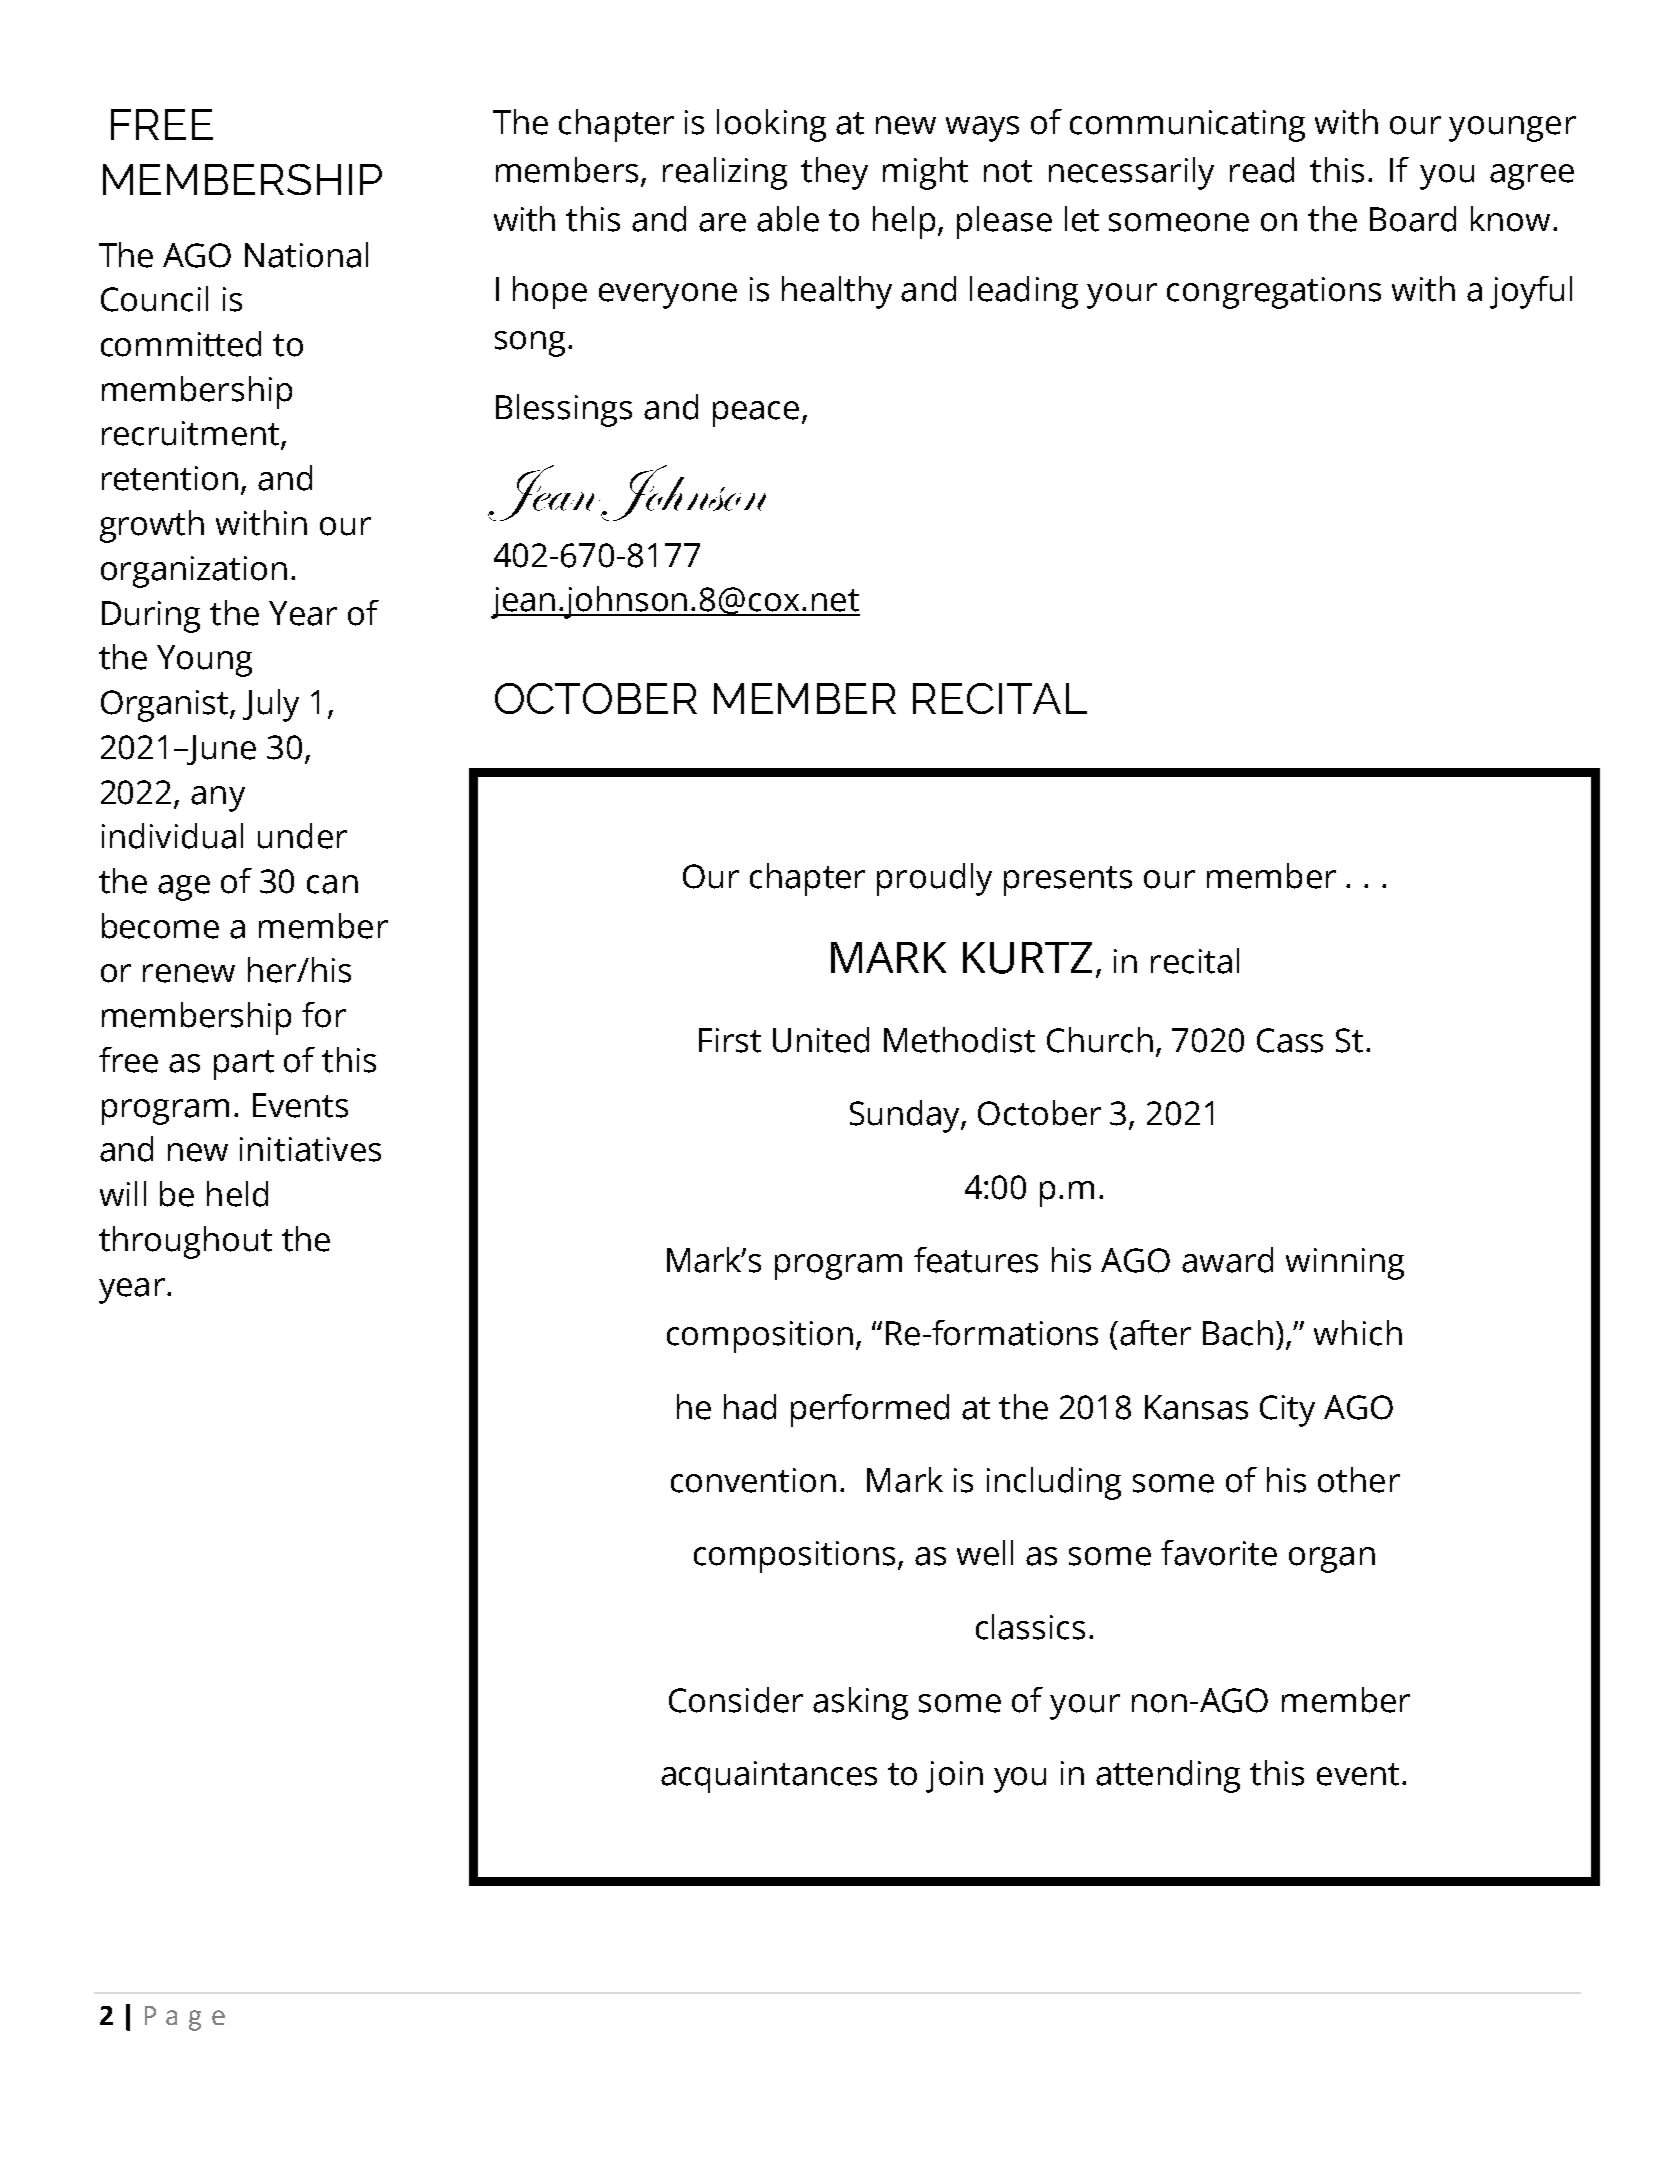 The image size is (1675, 2168). What do you see at coordinates (306, 255) in the image?
I see `National` at bounding box center [306, 255].
